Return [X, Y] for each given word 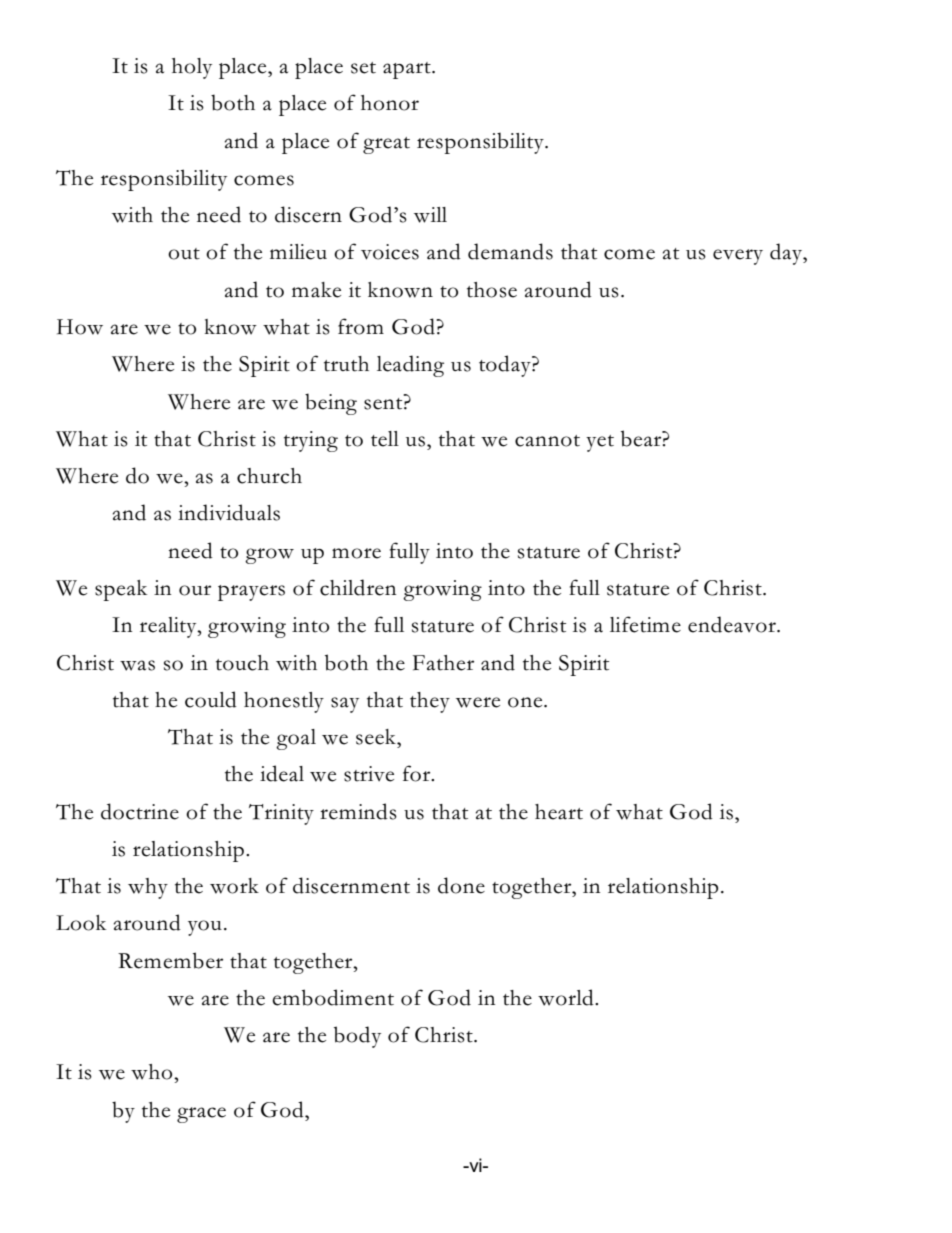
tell [385, 439]
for [418, 773]
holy [192, 68]
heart [559, 812]
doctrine [140, 811]
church [269, 476]
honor [390, 103]
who [153, 1072]
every [738, 257]
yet [600, 443]
